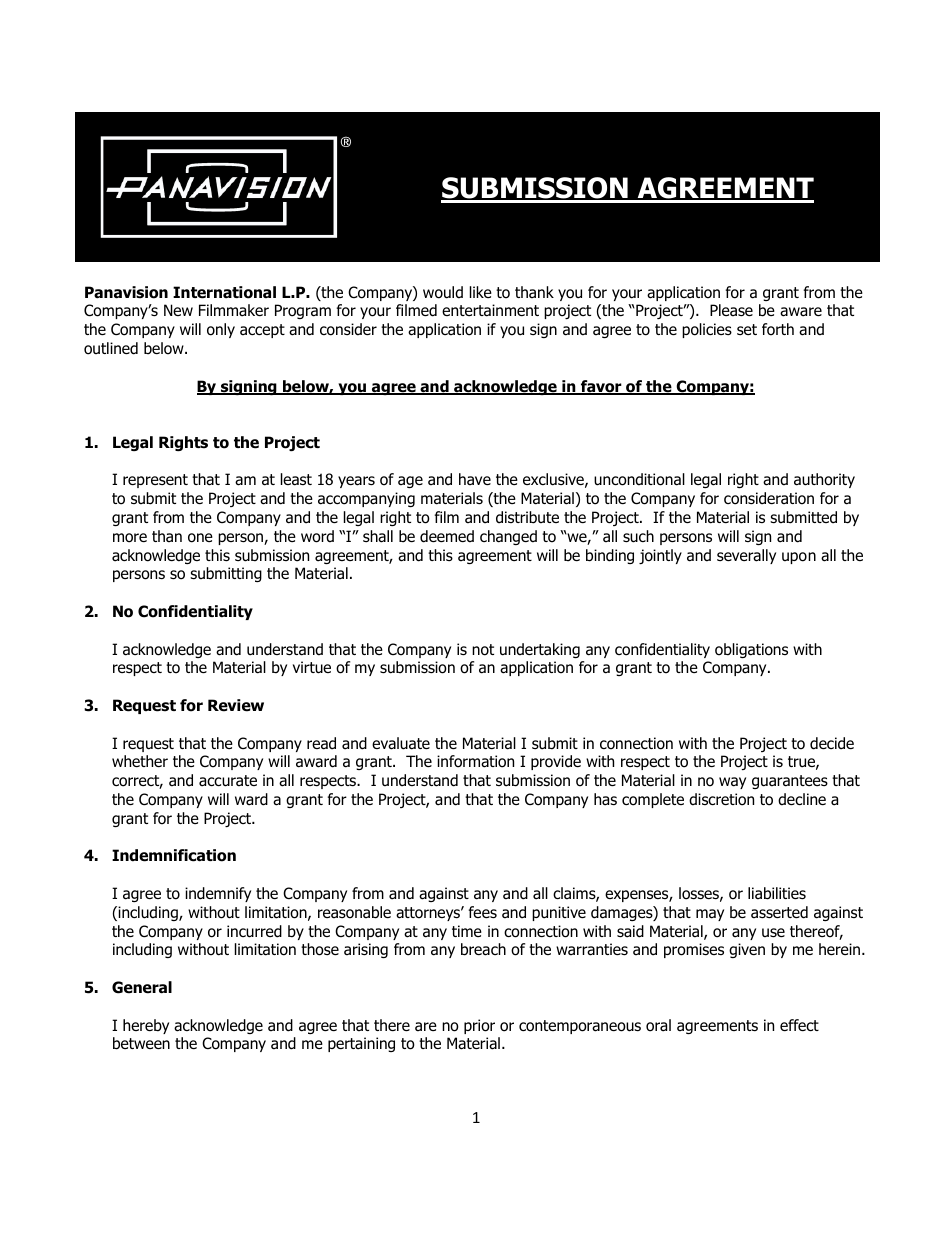 The height and width of the image is (1233, 952). What do you see at coordinates (799, 1025) in the image?
I see `effect` at bounding box center [799, 1025].
